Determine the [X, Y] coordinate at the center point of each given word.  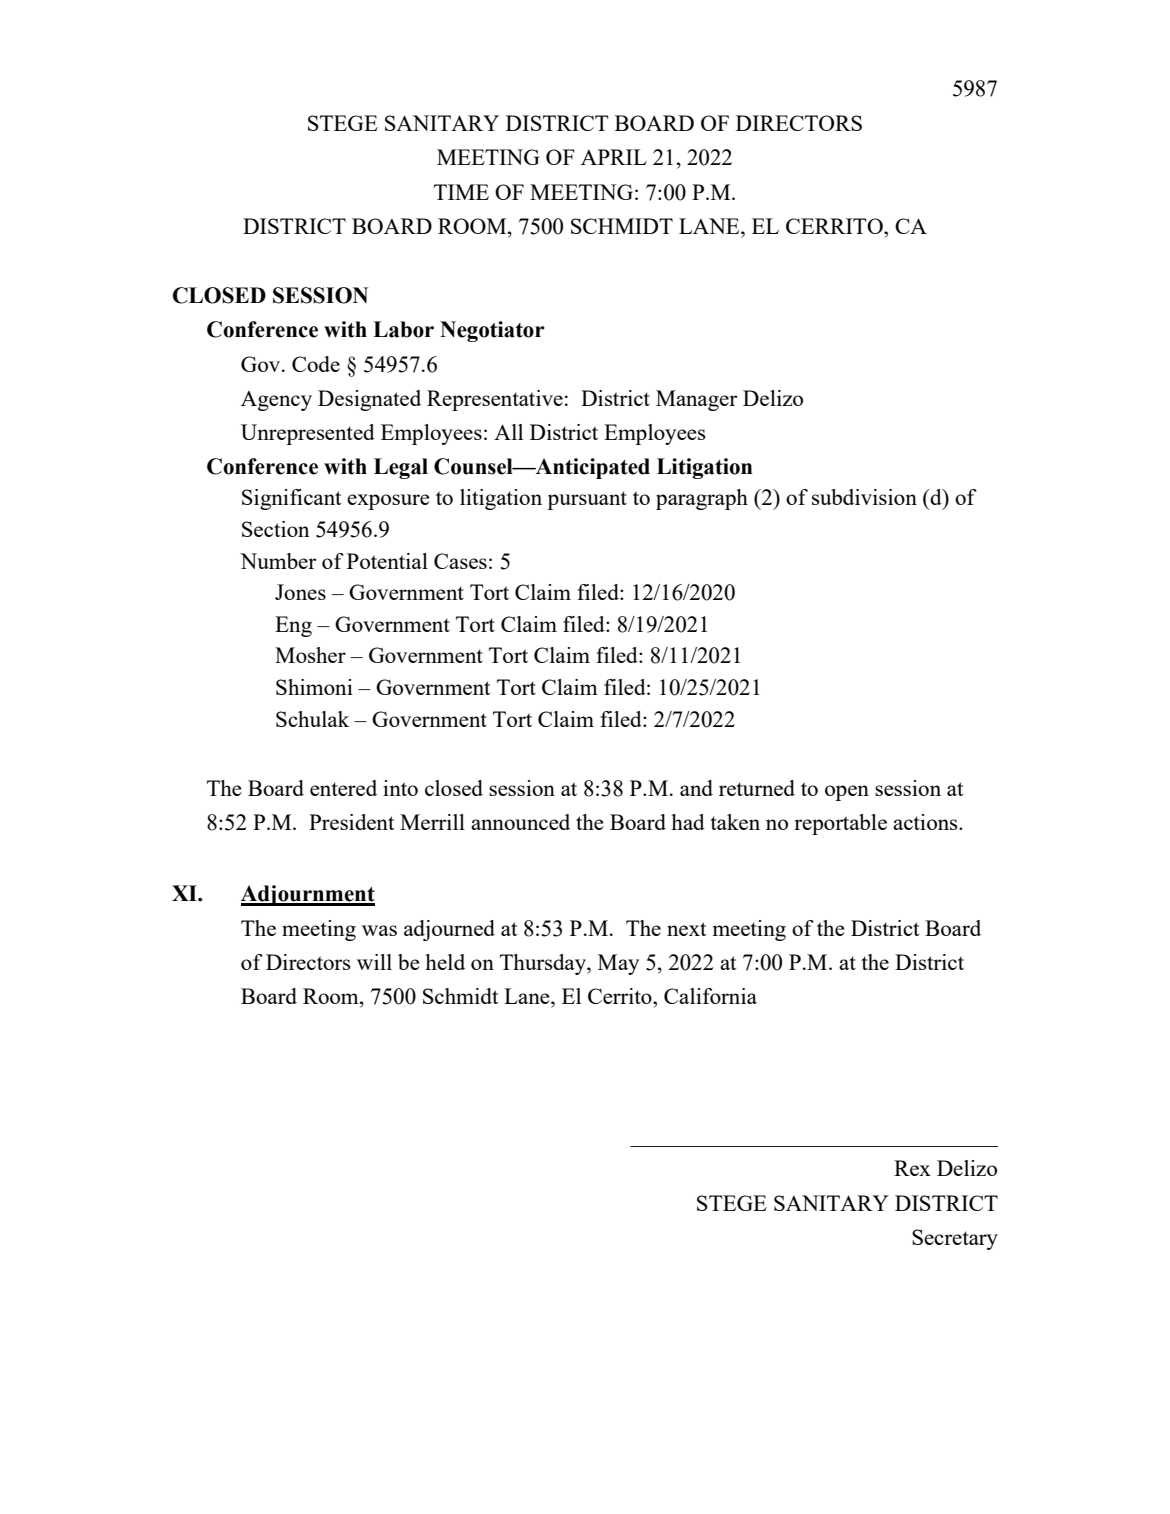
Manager [696, 400]
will [374, 962]
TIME [461, 192]
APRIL [614, 157]
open [847, 793]
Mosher [310, 655]
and [696, 788]
